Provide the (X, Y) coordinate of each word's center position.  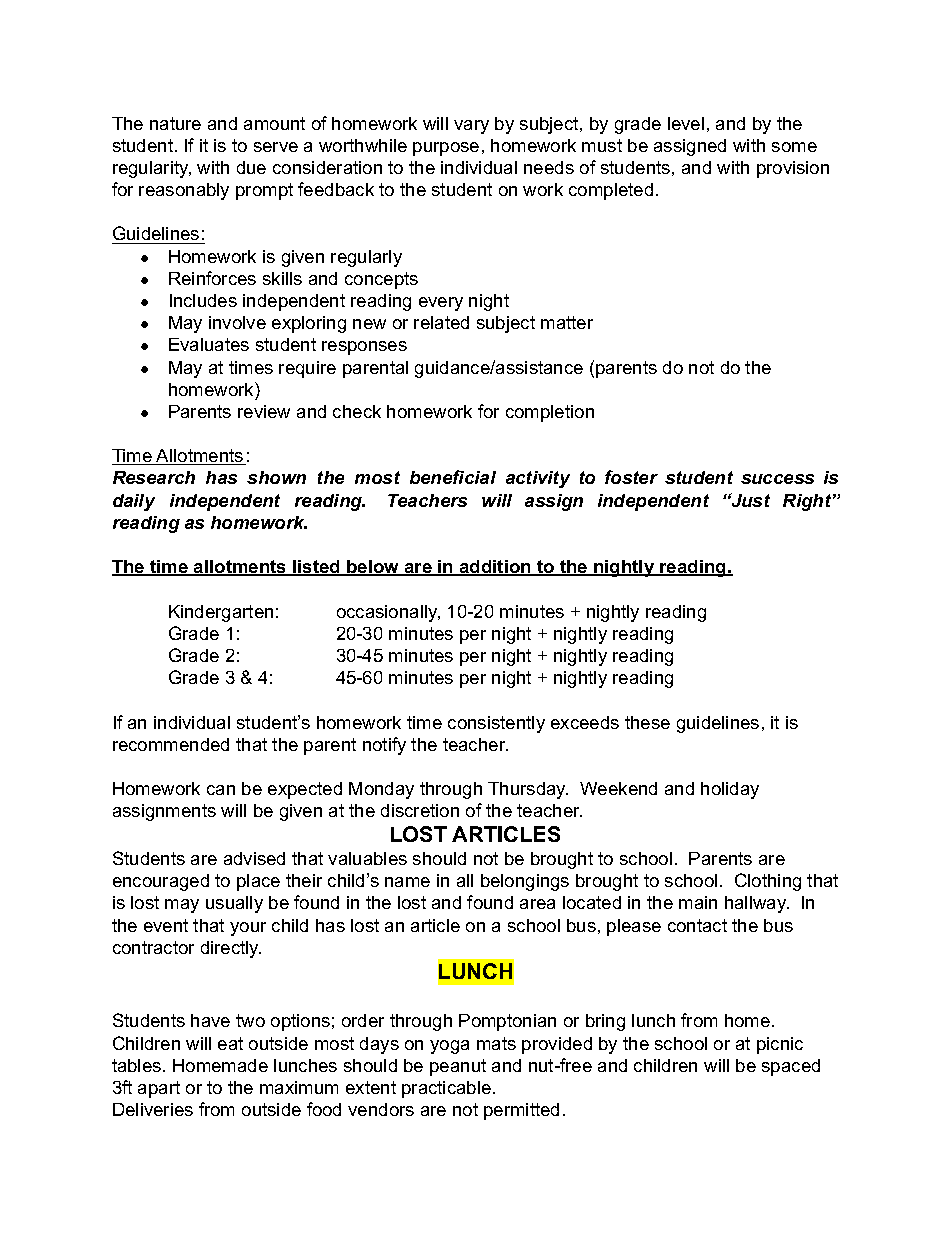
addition (495, 568)
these (647, 722)
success (777, 479)
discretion (420, 810)
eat (230, 1043)
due (251, 167)
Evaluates (209, 344)
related (441, 322)
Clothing (768, 882)
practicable (446, 1089)
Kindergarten (221, 613)
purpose (446, 149)
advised (254, 858)
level (686, 123)
